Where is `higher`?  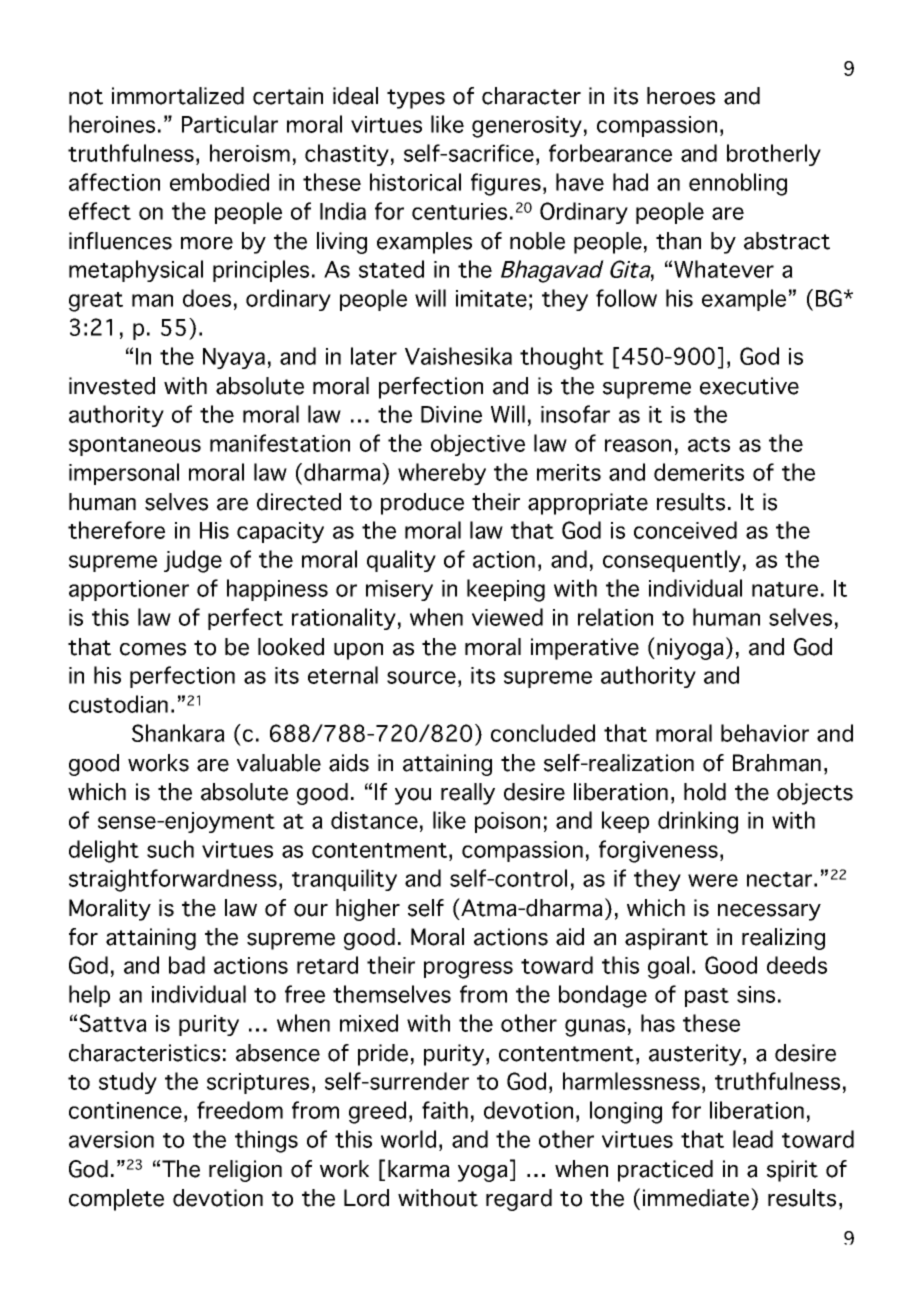 higher is located at coordinates (368, 910).
